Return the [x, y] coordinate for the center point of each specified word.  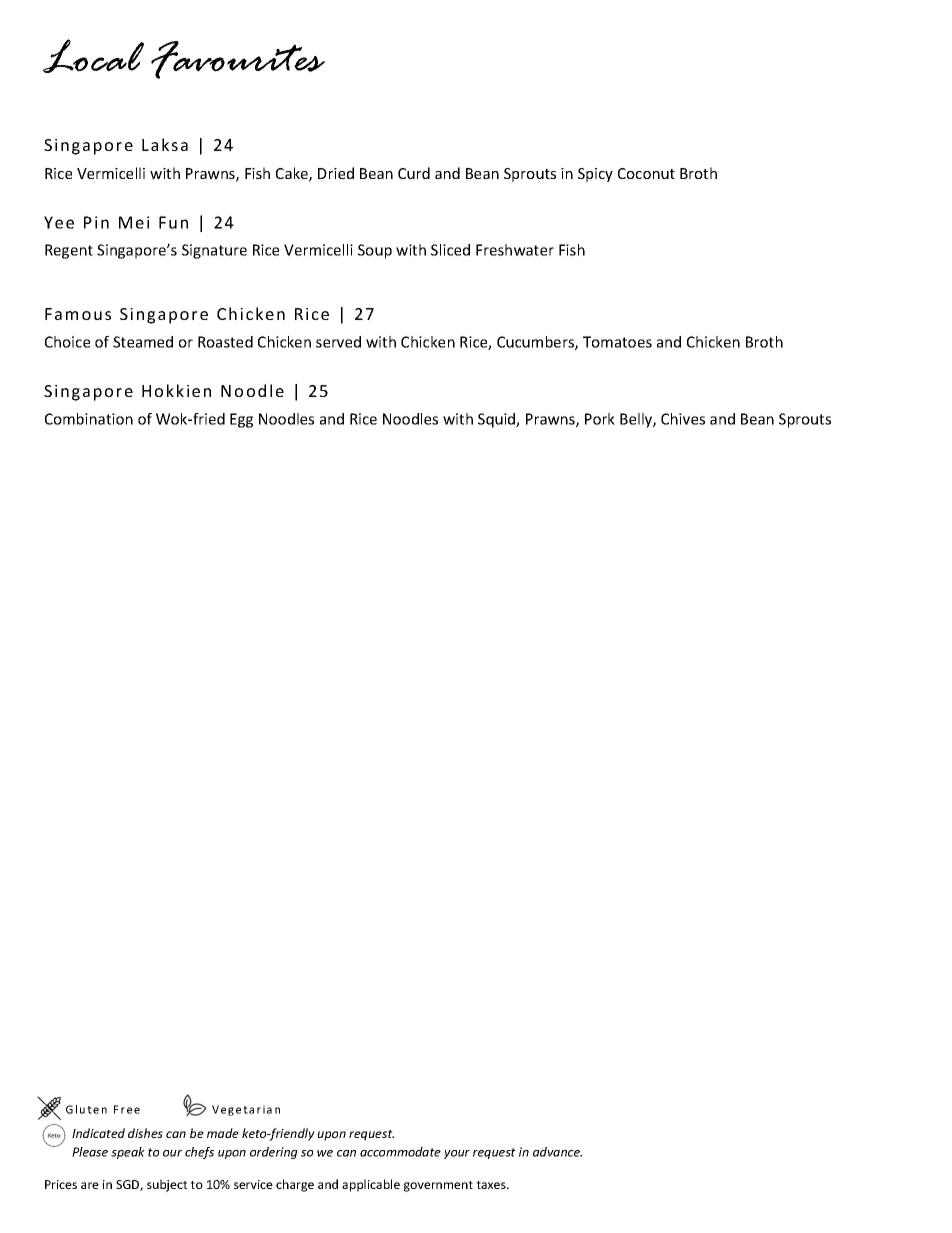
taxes [492, 1185]
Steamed [143, 342]
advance [557, 1152]
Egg [241, 420]
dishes [145, 1133]
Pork [600, 419]
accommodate [400, 1152]
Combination [89, 419]
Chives [683, 419]
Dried [336, 173]
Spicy [595, 175]
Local [93, 56]
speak [128, 1153]
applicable [371, 1185]
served [338, 342]
